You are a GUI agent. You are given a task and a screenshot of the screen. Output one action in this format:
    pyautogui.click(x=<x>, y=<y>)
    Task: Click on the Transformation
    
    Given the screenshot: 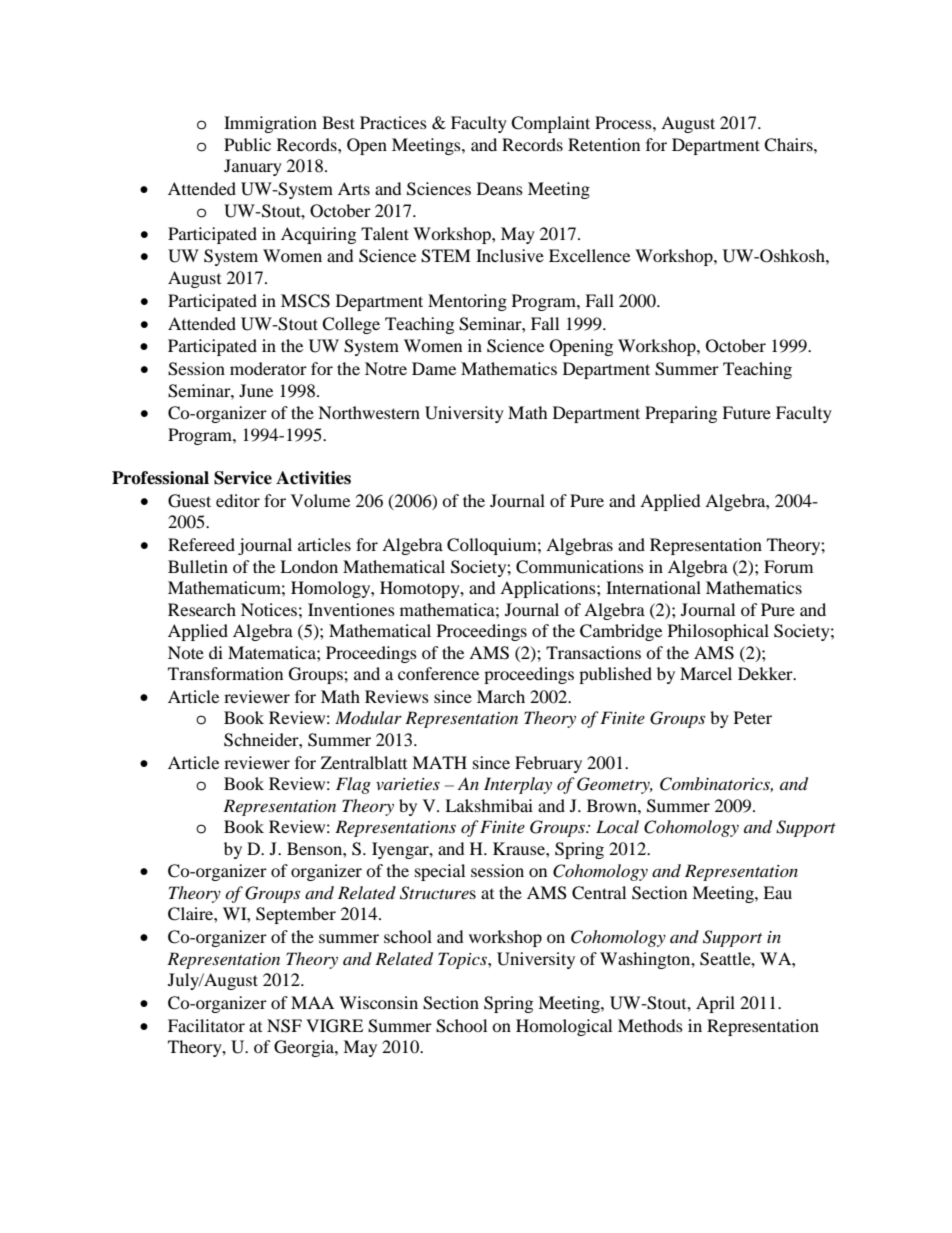 What is the action you would take?
    pyautogui.click(x=225, y=673)
